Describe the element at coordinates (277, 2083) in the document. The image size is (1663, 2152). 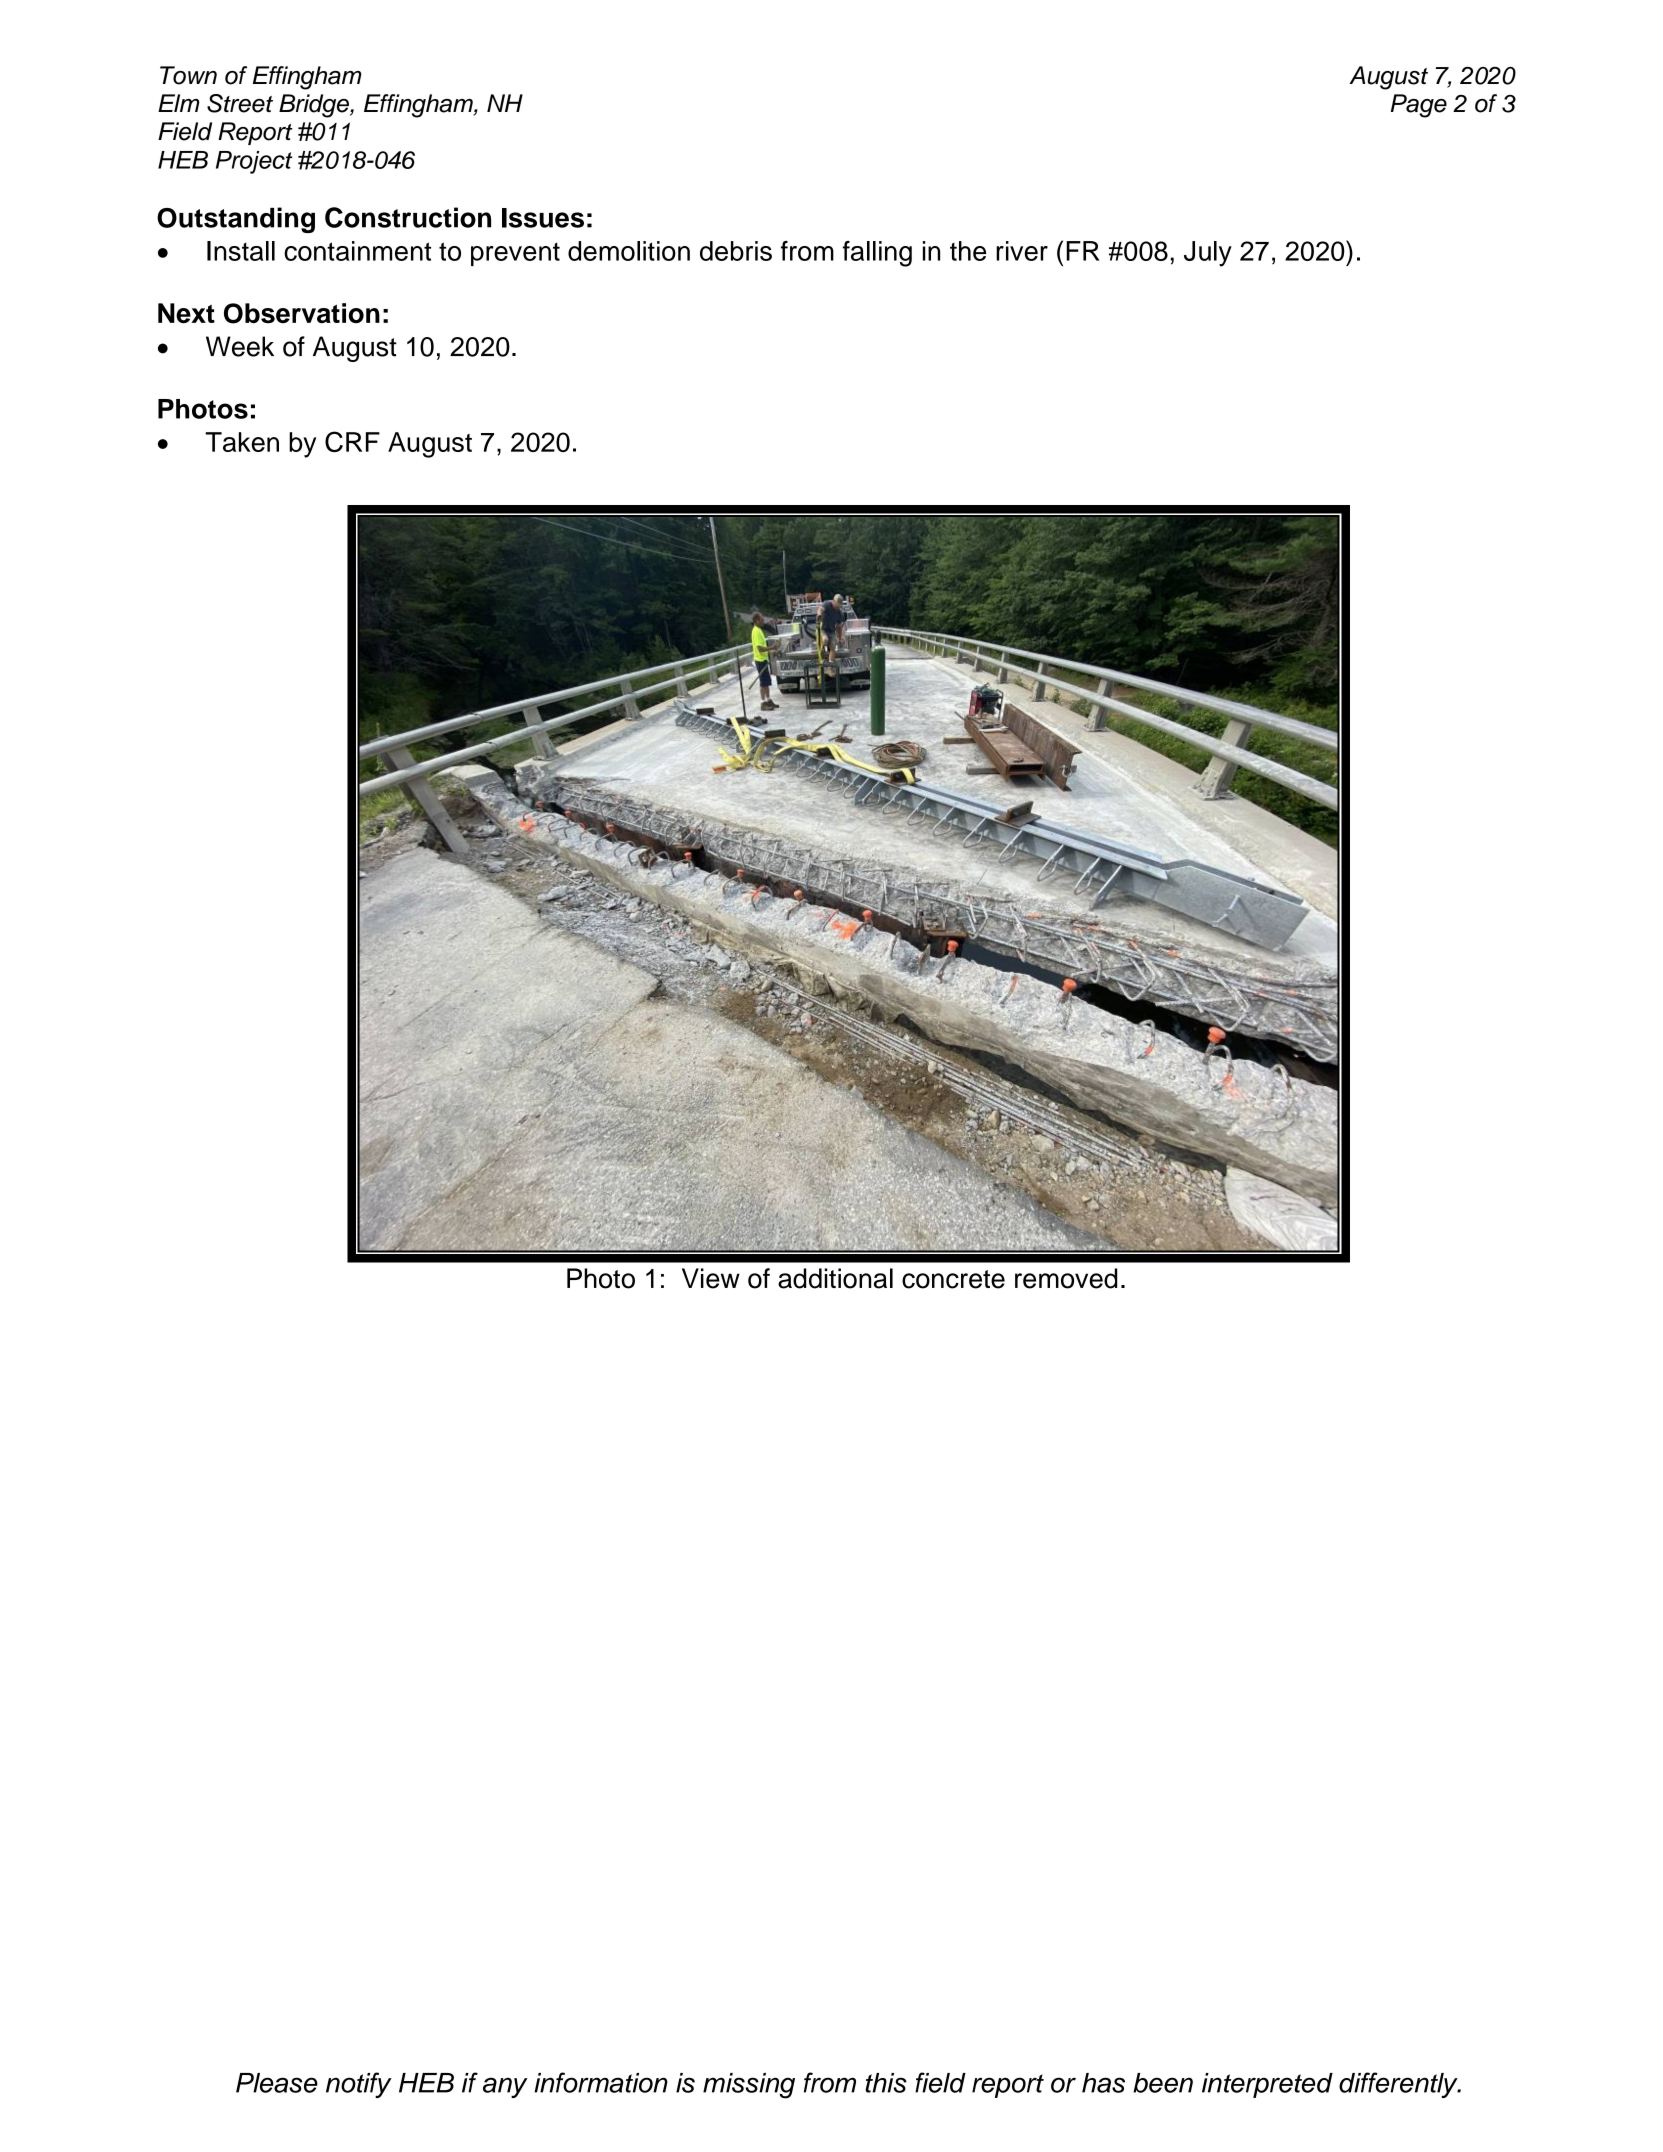
I see `Please` at that location.
